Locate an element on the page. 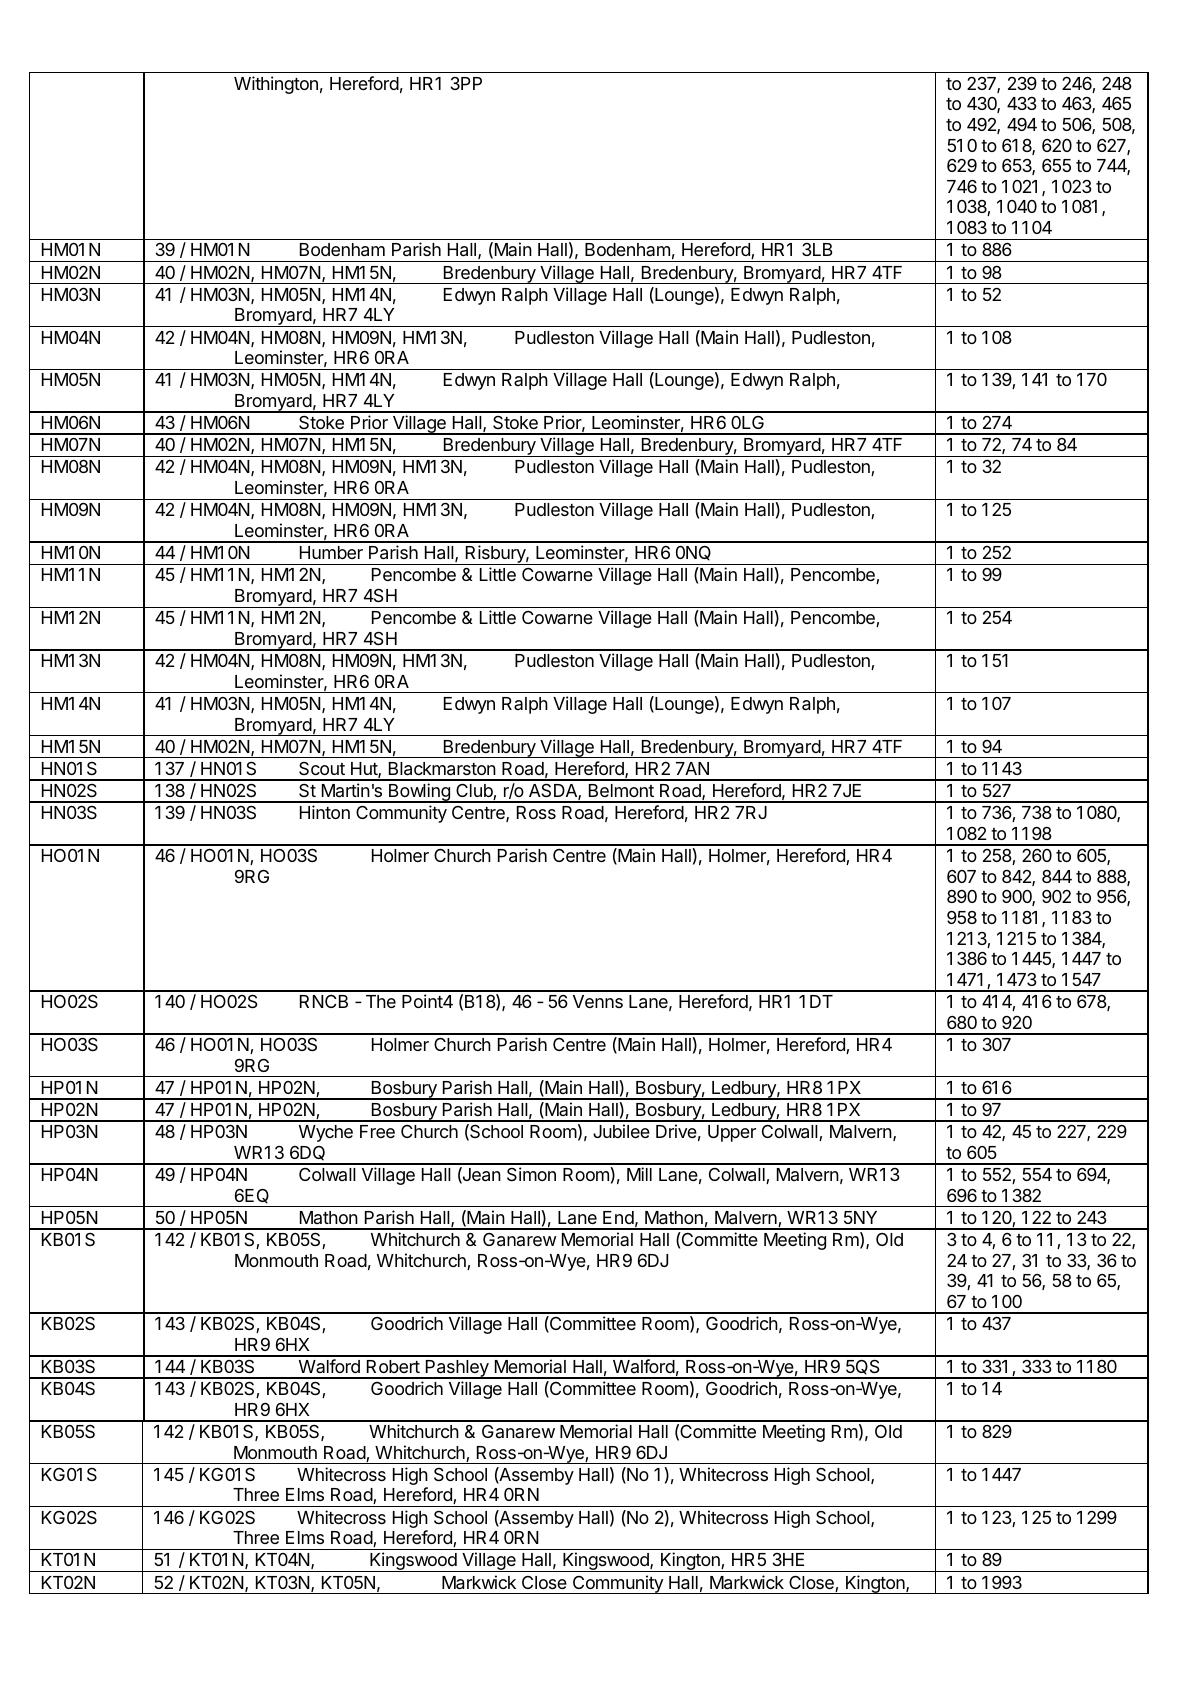  Mill is located at coordinates (639, 1174).
